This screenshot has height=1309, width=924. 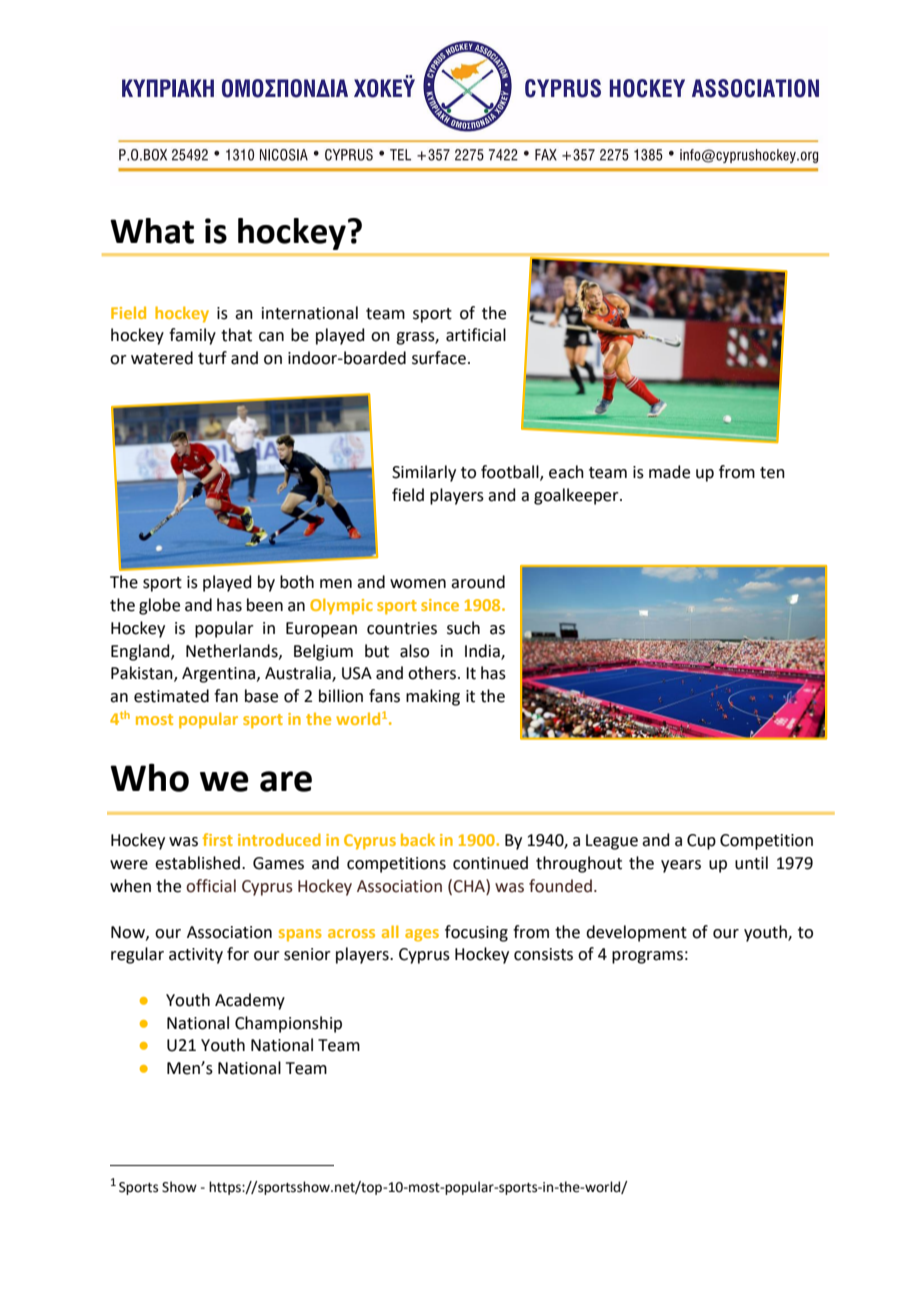 I want to click on made, so click(x=669, y=472).
